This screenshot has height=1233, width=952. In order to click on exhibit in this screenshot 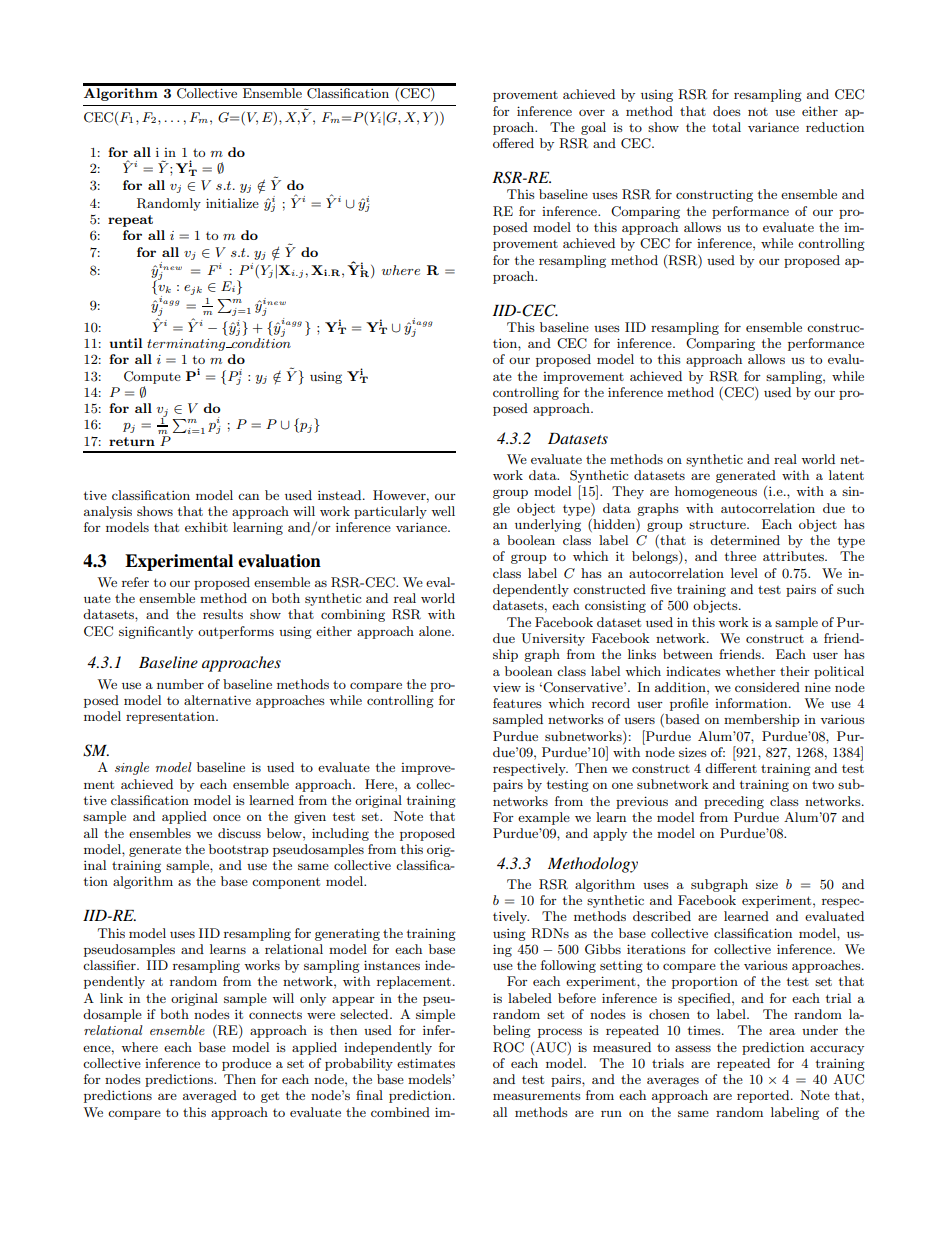, I will do `click(206, 527)`.
